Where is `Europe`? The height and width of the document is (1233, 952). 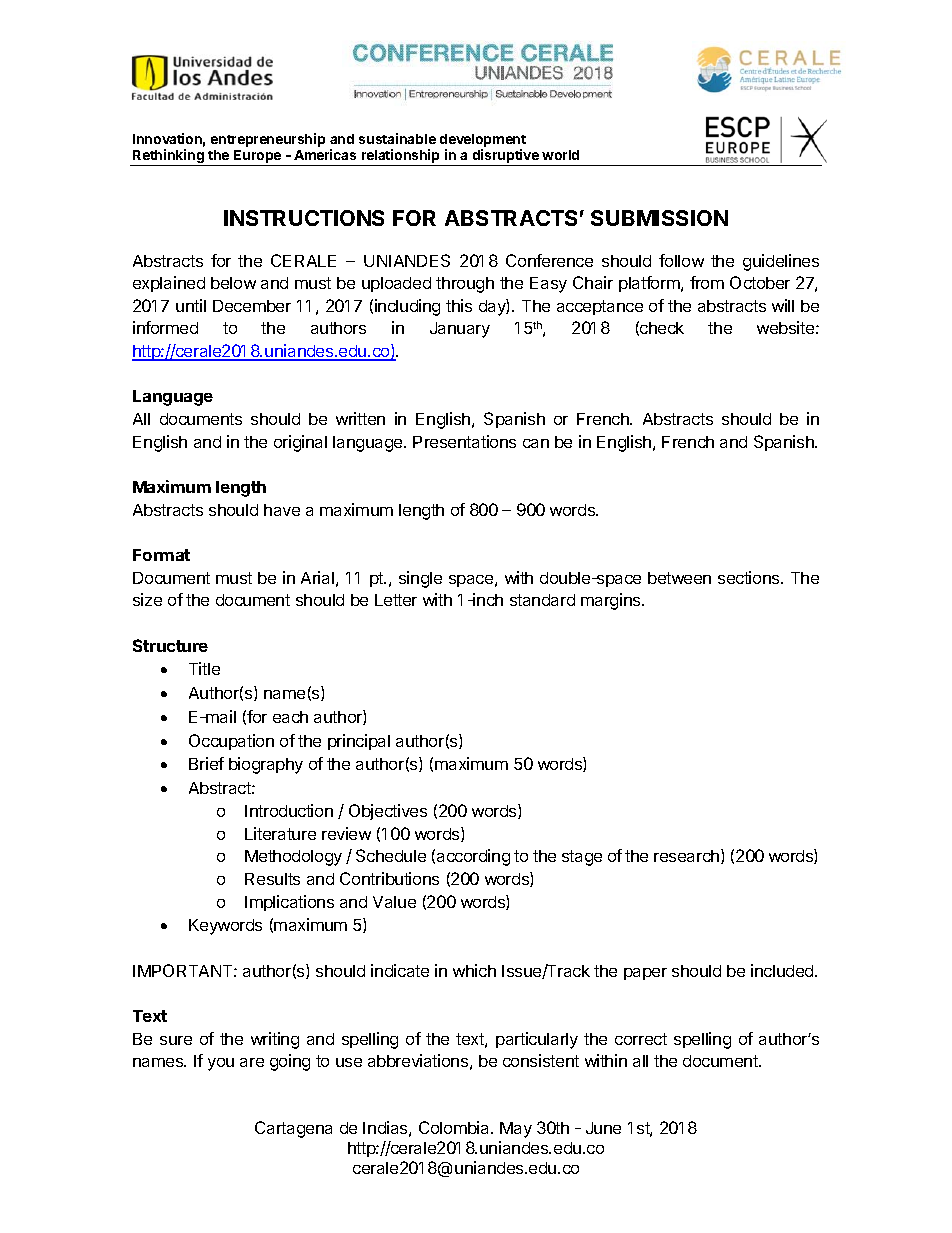 Europe is located at coordinates (258, 158).
